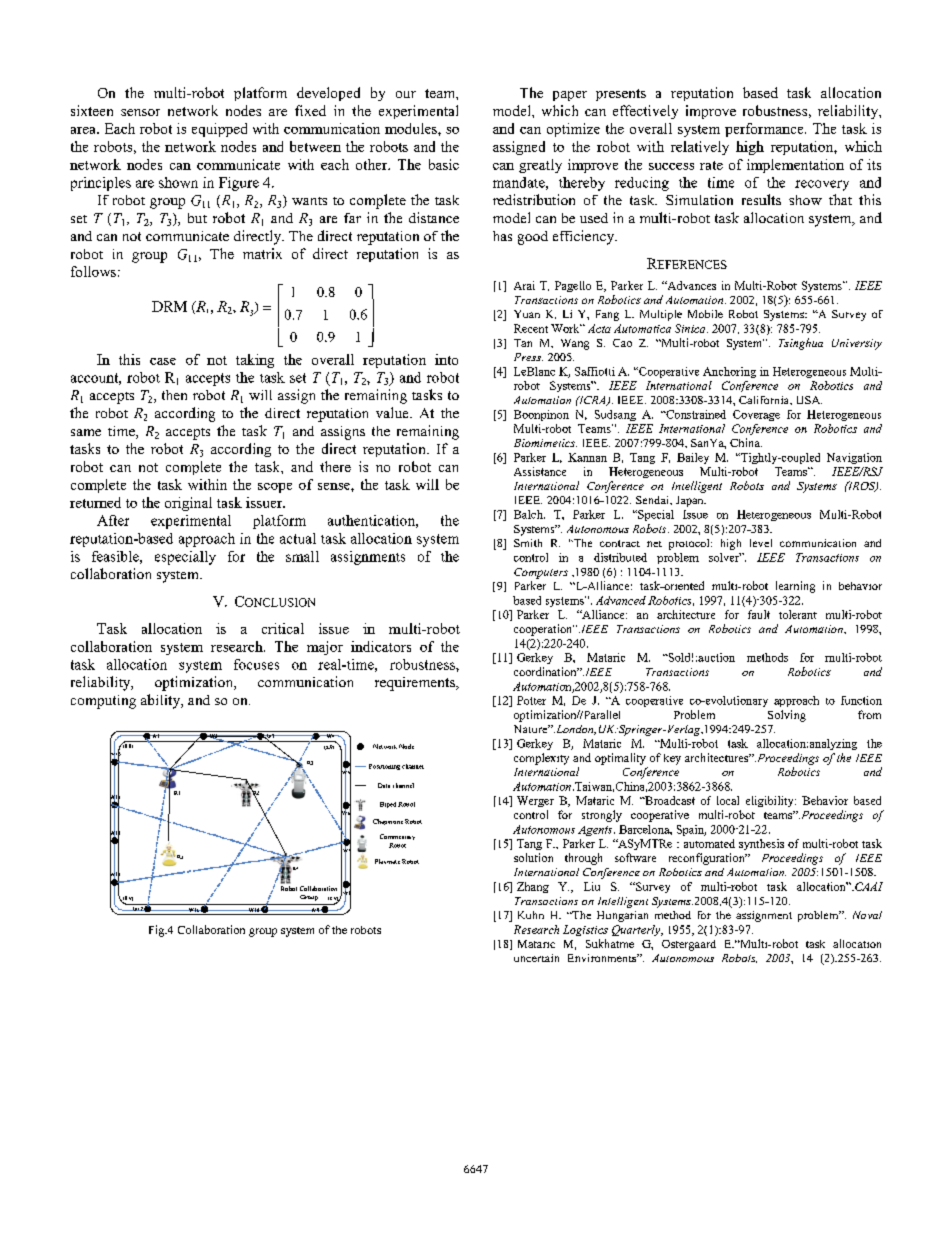 The image size is (952, 1233). I want to click on sensor, so click(140, 112).
